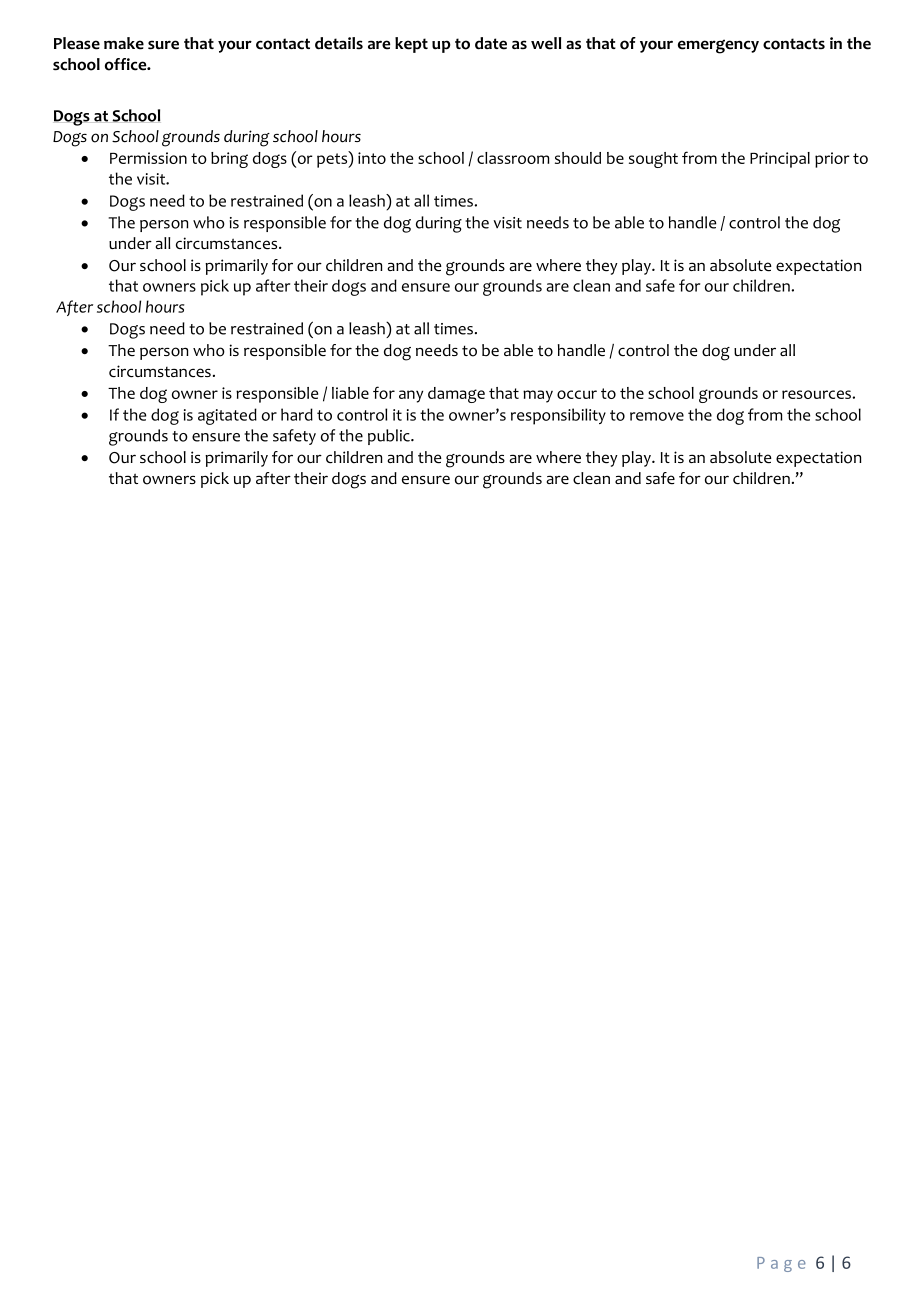 Image resolution: width=924 pixels, height=1308 pixels. Describe the element at coordinates (817, 394) in the document. I see `resources` at that location.
